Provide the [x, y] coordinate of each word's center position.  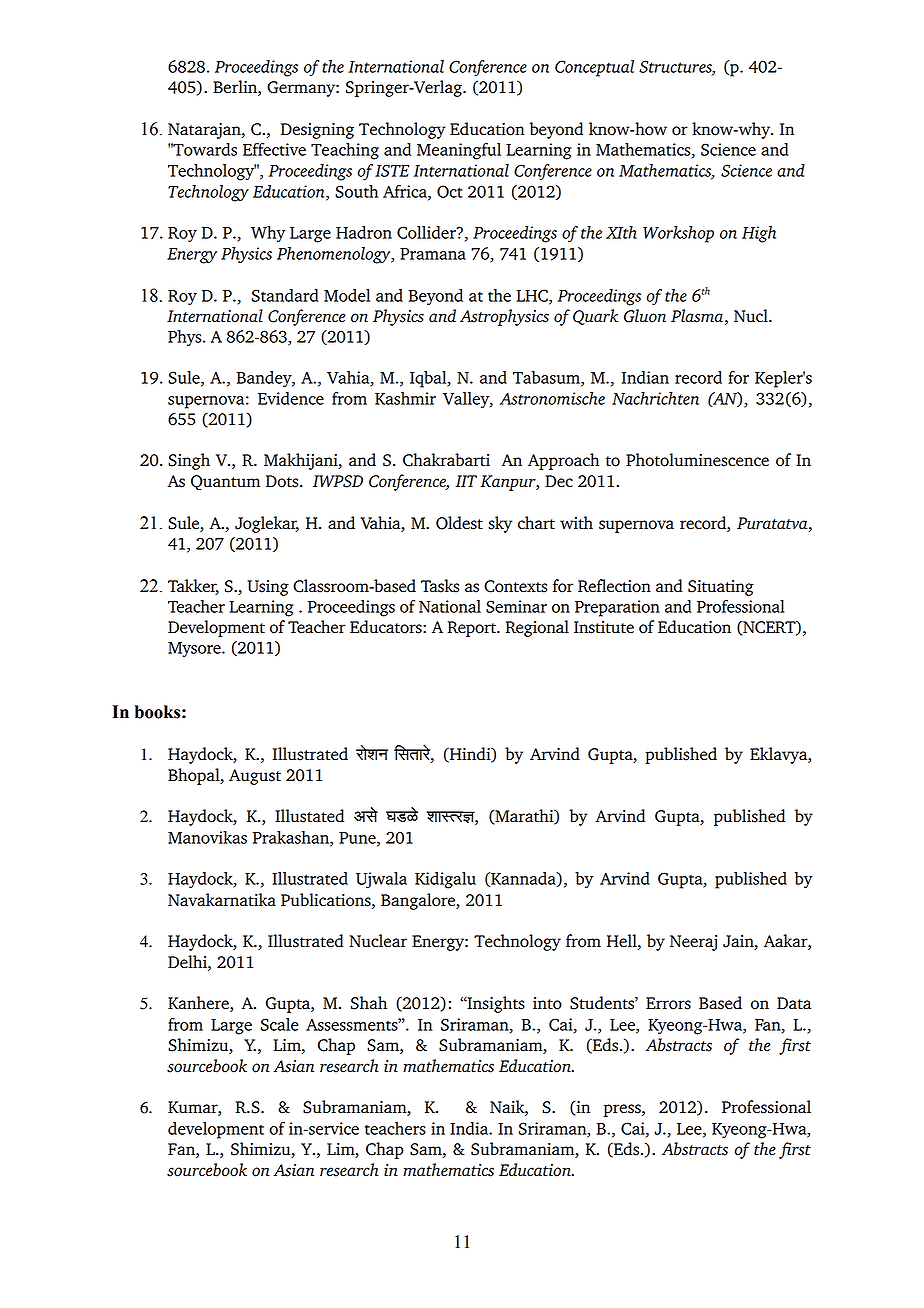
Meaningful [459, 151]
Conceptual [594, 68]
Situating [721, 588]
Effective [274, 149]
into [547, 1003]
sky [500, 524]
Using [268, 588]
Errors [668, 1003]
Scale [280, 1024]
